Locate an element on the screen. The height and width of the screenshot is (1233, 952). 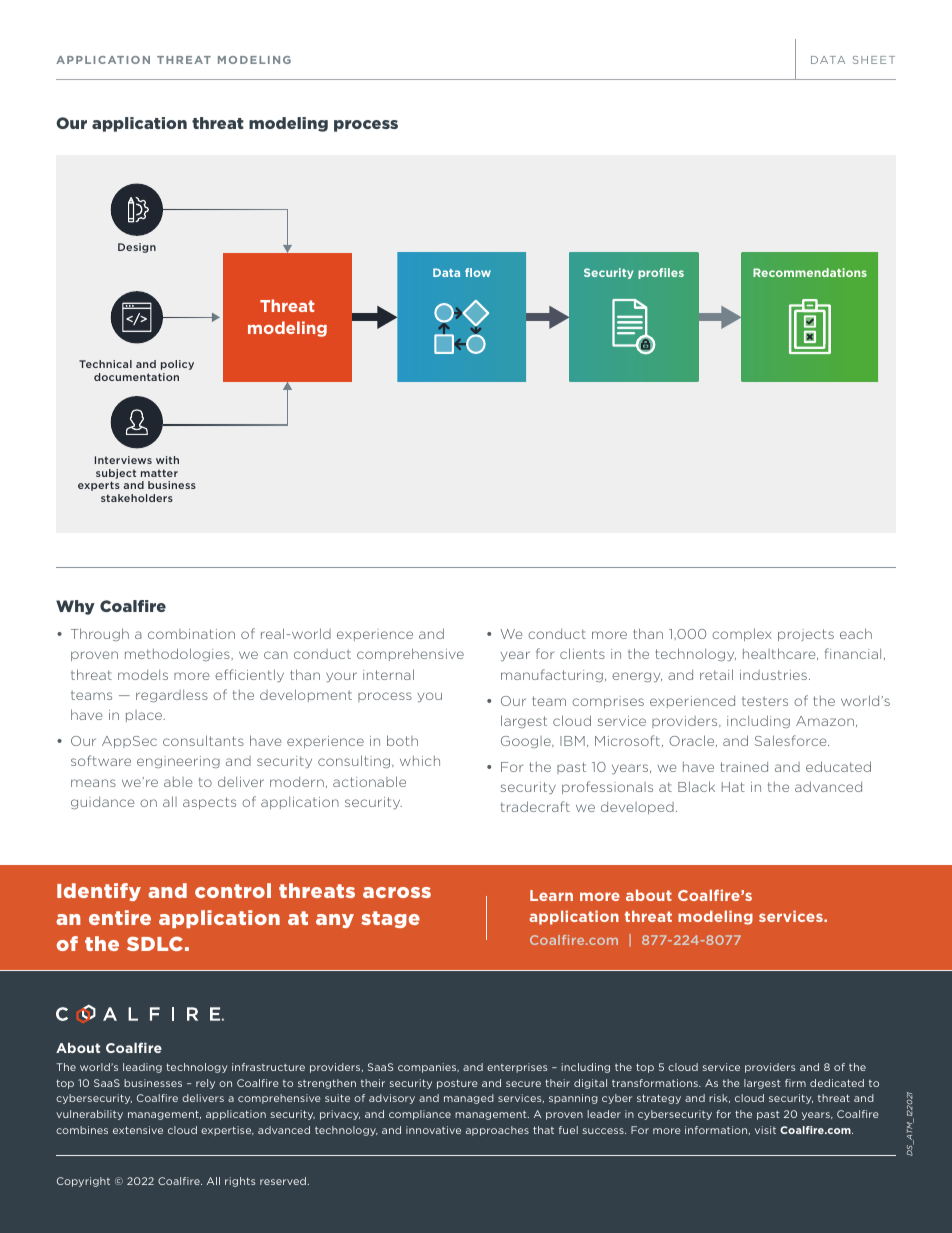
approaches is located at coordinates (497, 1131).
